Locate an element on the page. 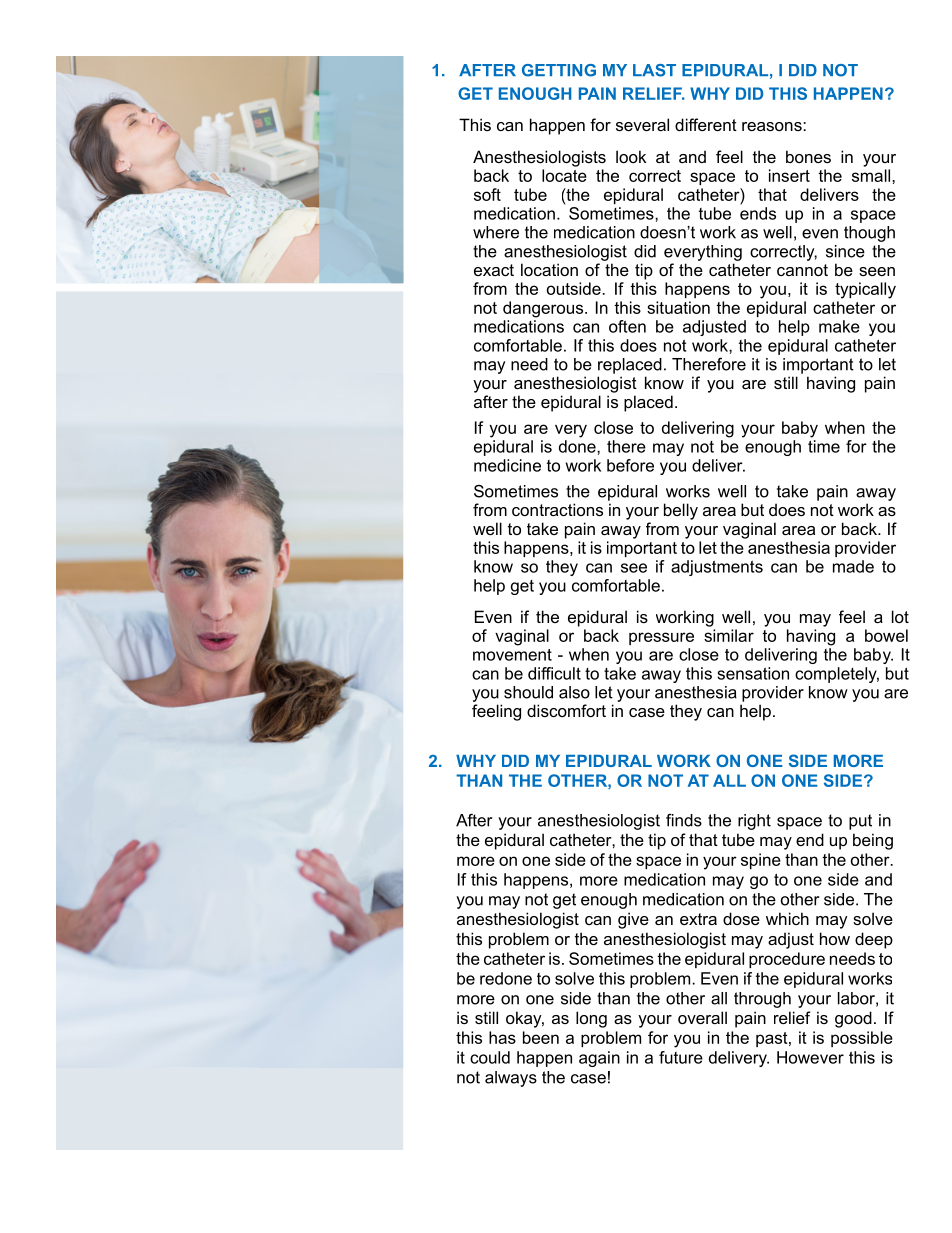  contractions is located at coordinates (557, 509).
